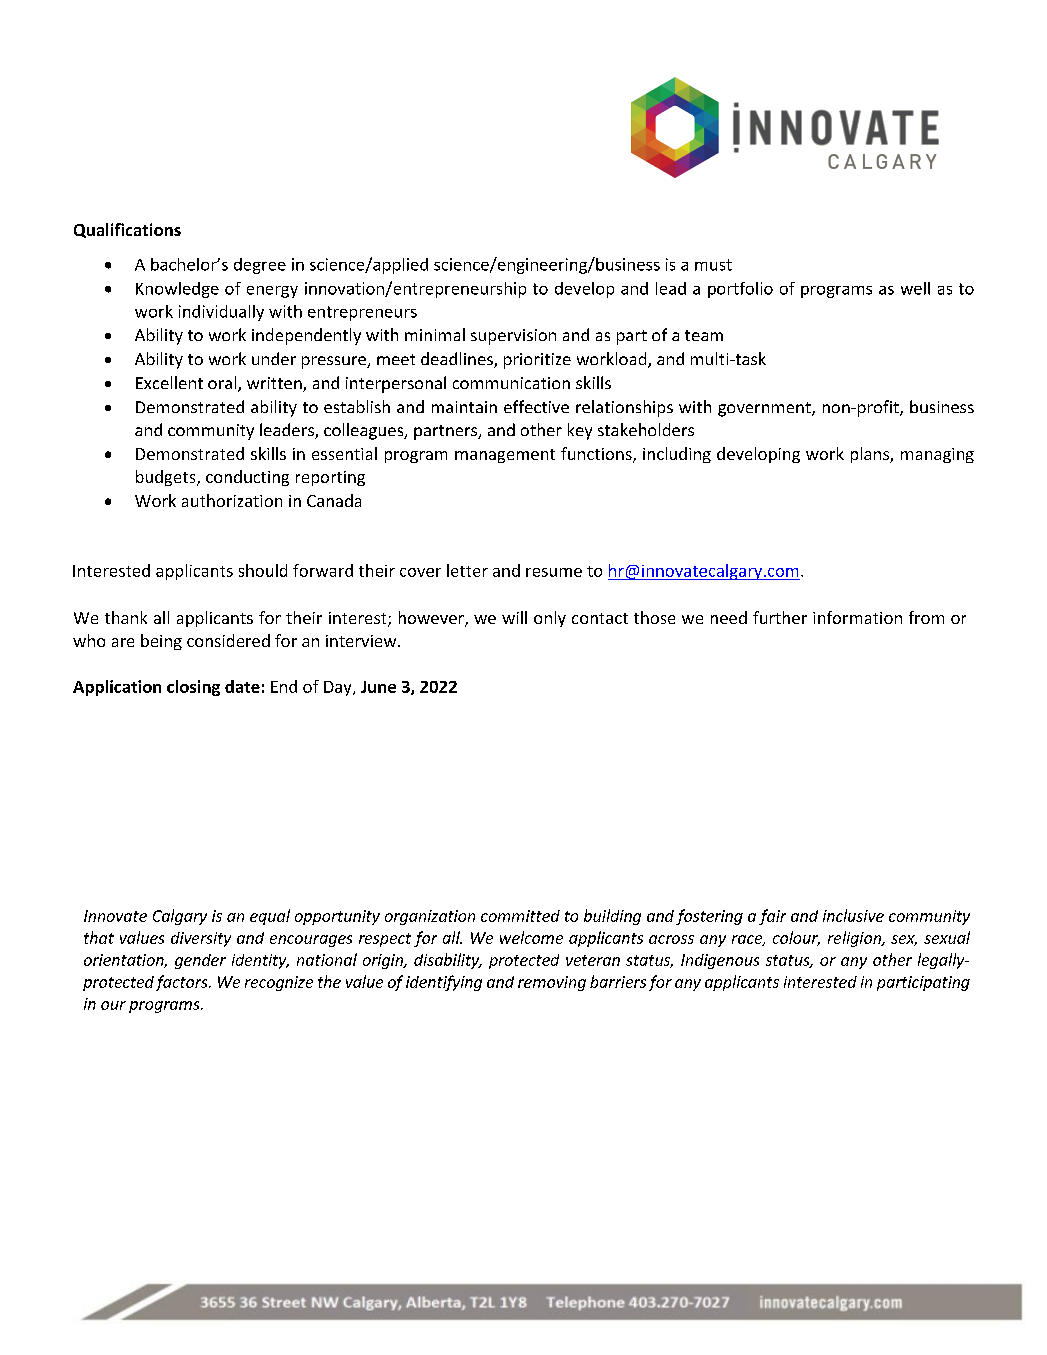  What do you see at coordinates (378, 687) in the screenshot?
I see `June` at bounding box center [378, 687].
